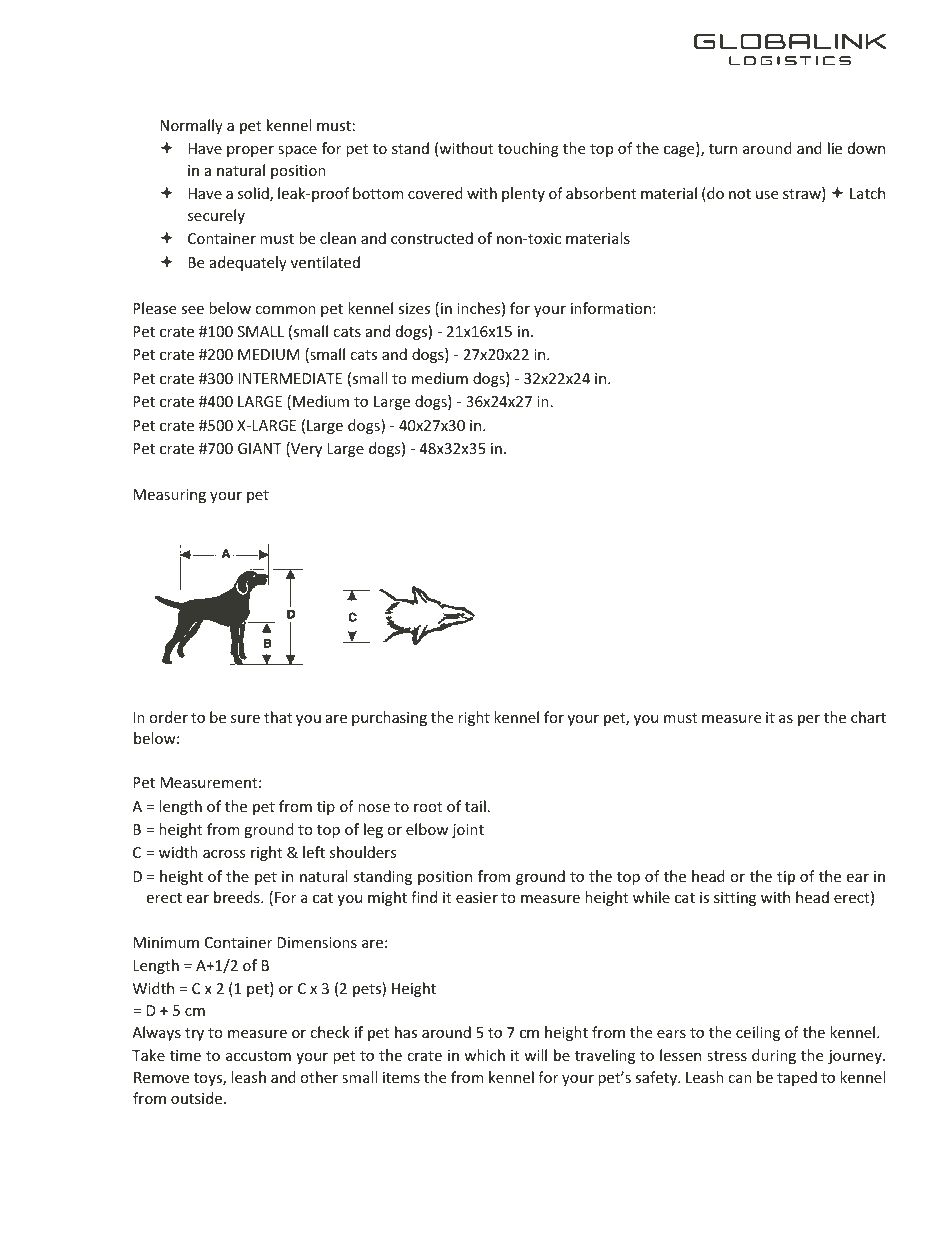  I want to click on lie, so click(835, 148).
